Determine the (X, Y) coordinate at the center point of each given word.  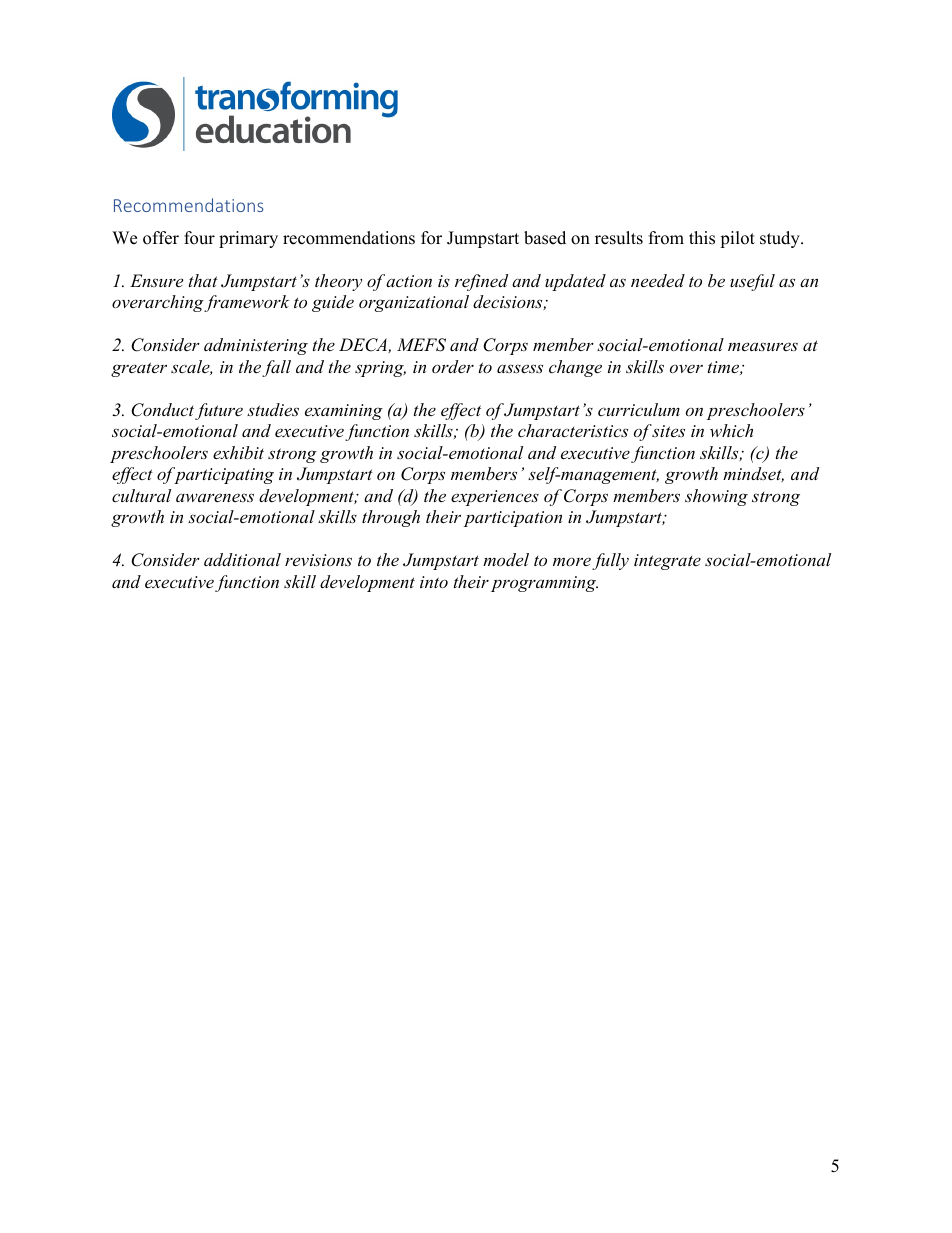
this (702, 238)
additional (242, 559)
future (219, 411)
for (431, 238)
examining (344, 412)
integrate (667, 562)
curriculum (639, 409)
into (434, 582)
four (199, 238)
